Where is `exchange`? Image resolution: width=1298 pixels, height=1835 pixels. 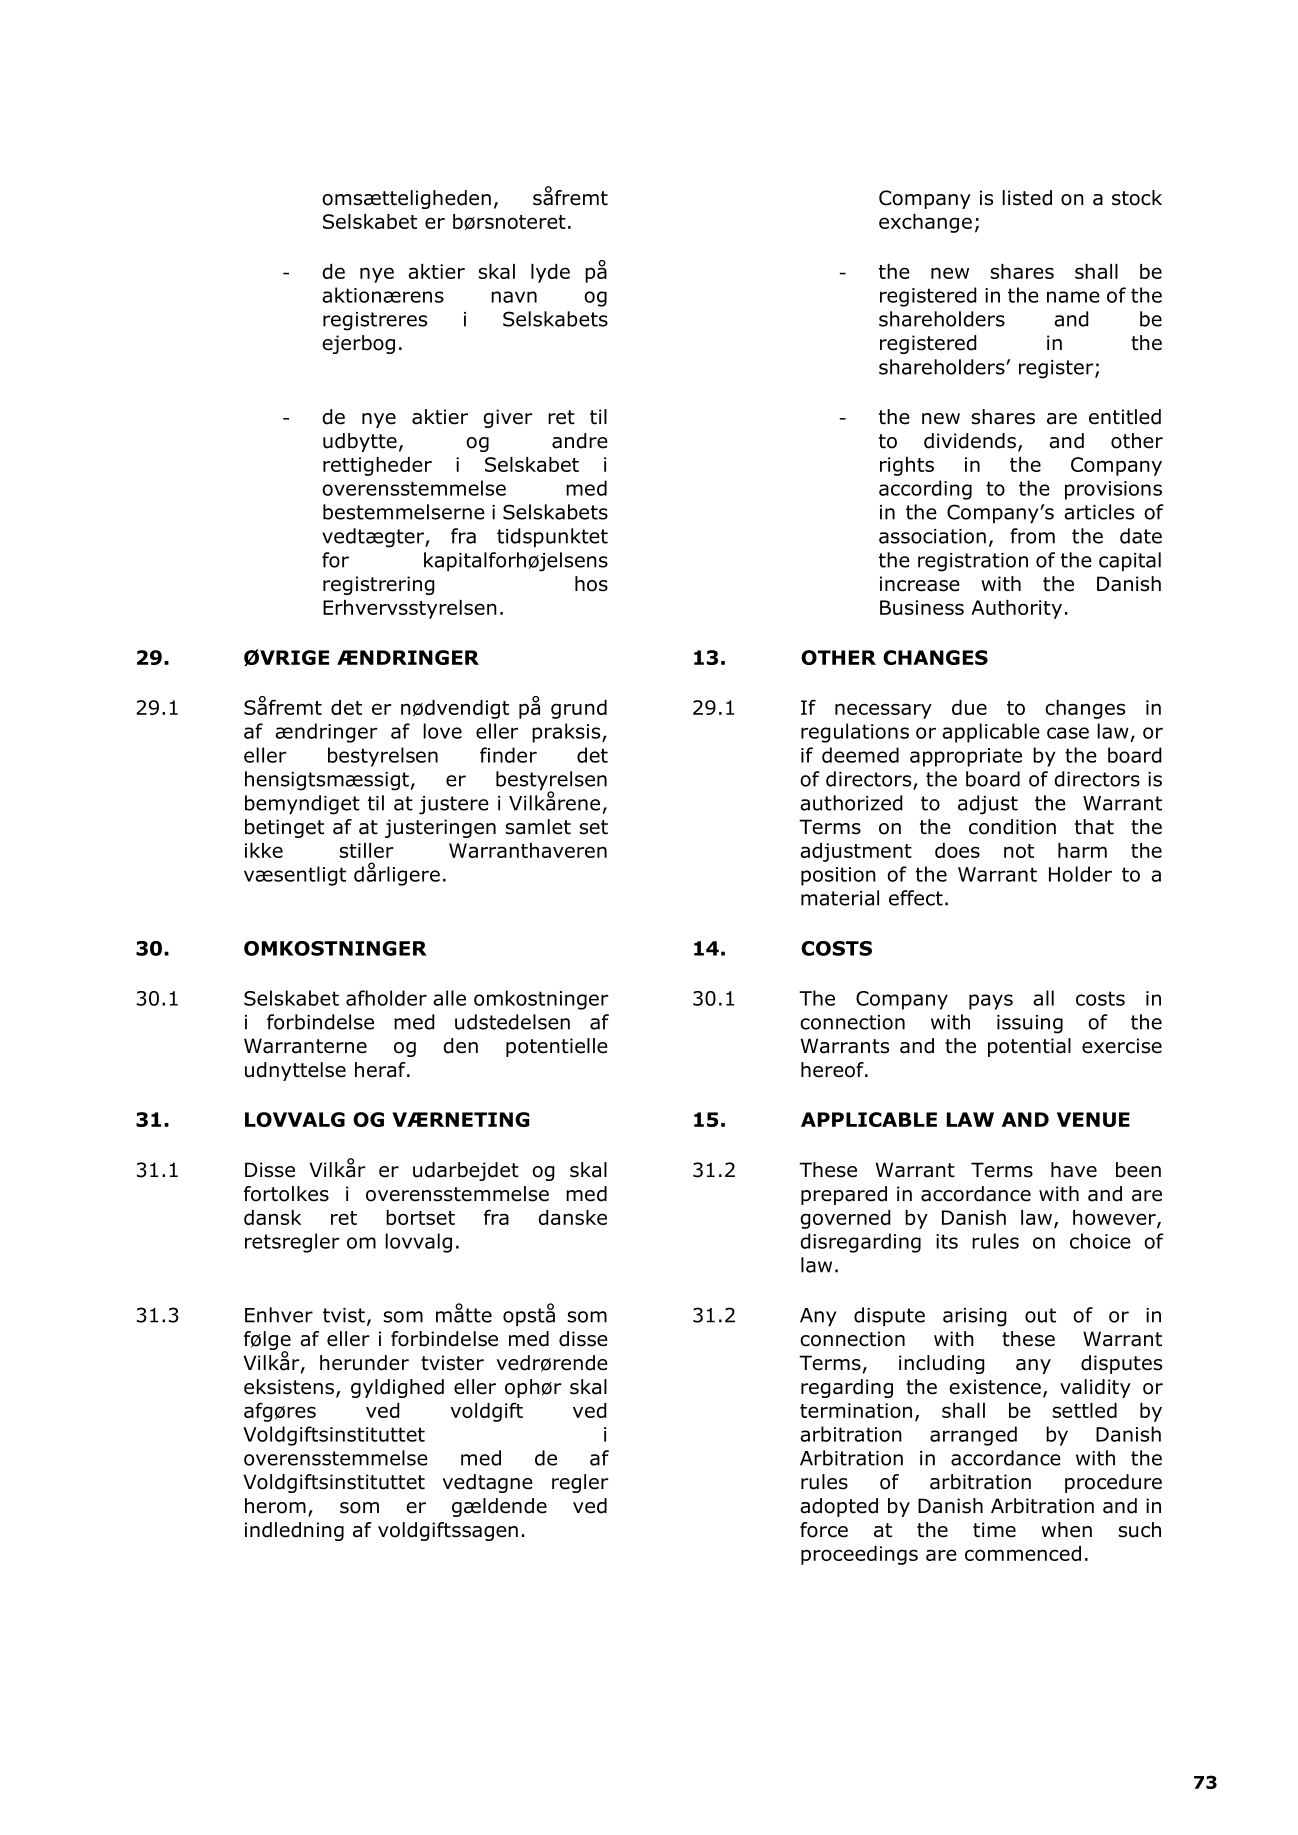 exchange is located at coordinates (925, 223).
